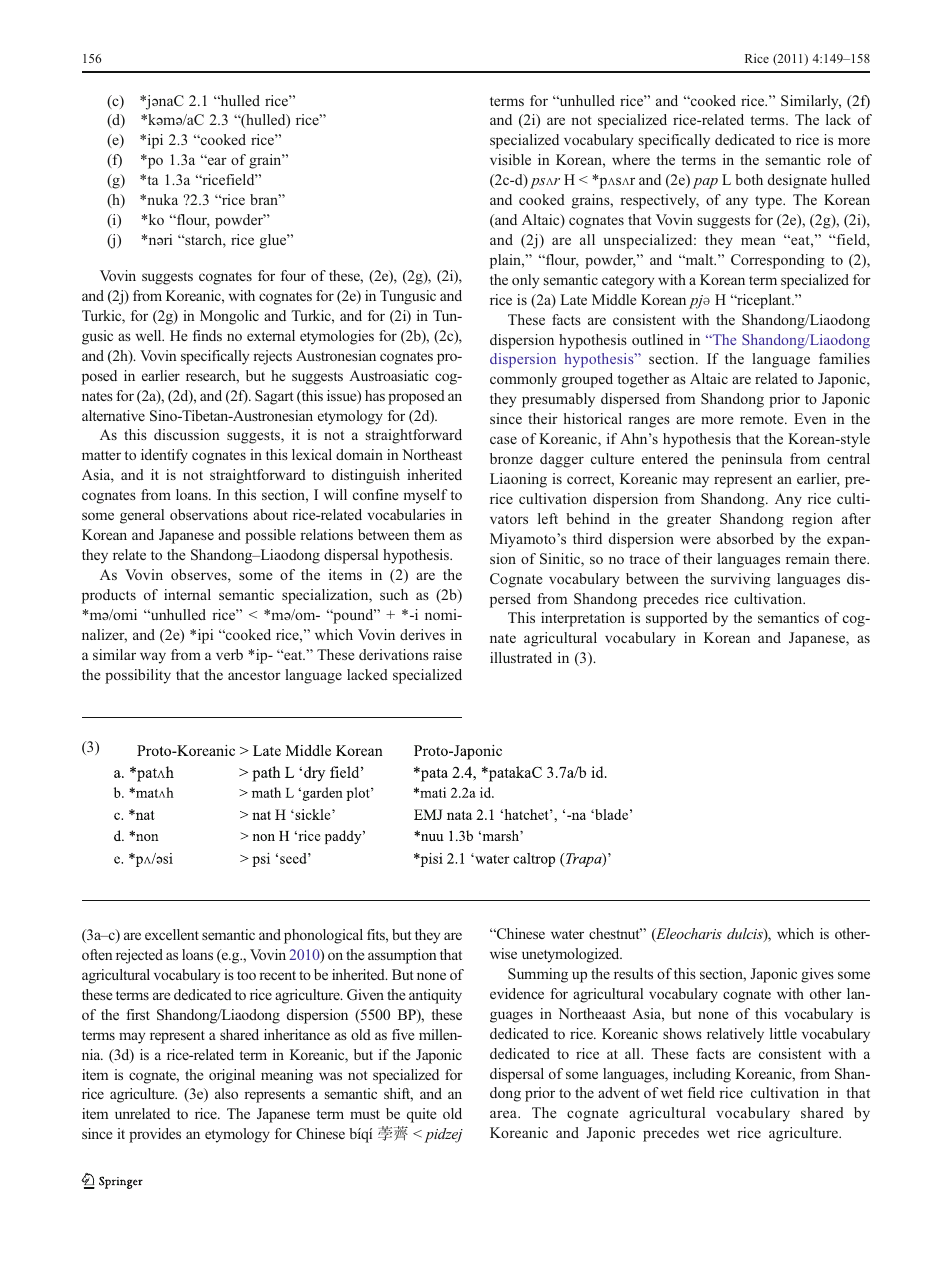 This image has height=1265, width=952. What do you see at coordinates (817, 975) in the image?
I see `gives` at bounding box center [817, 975].
